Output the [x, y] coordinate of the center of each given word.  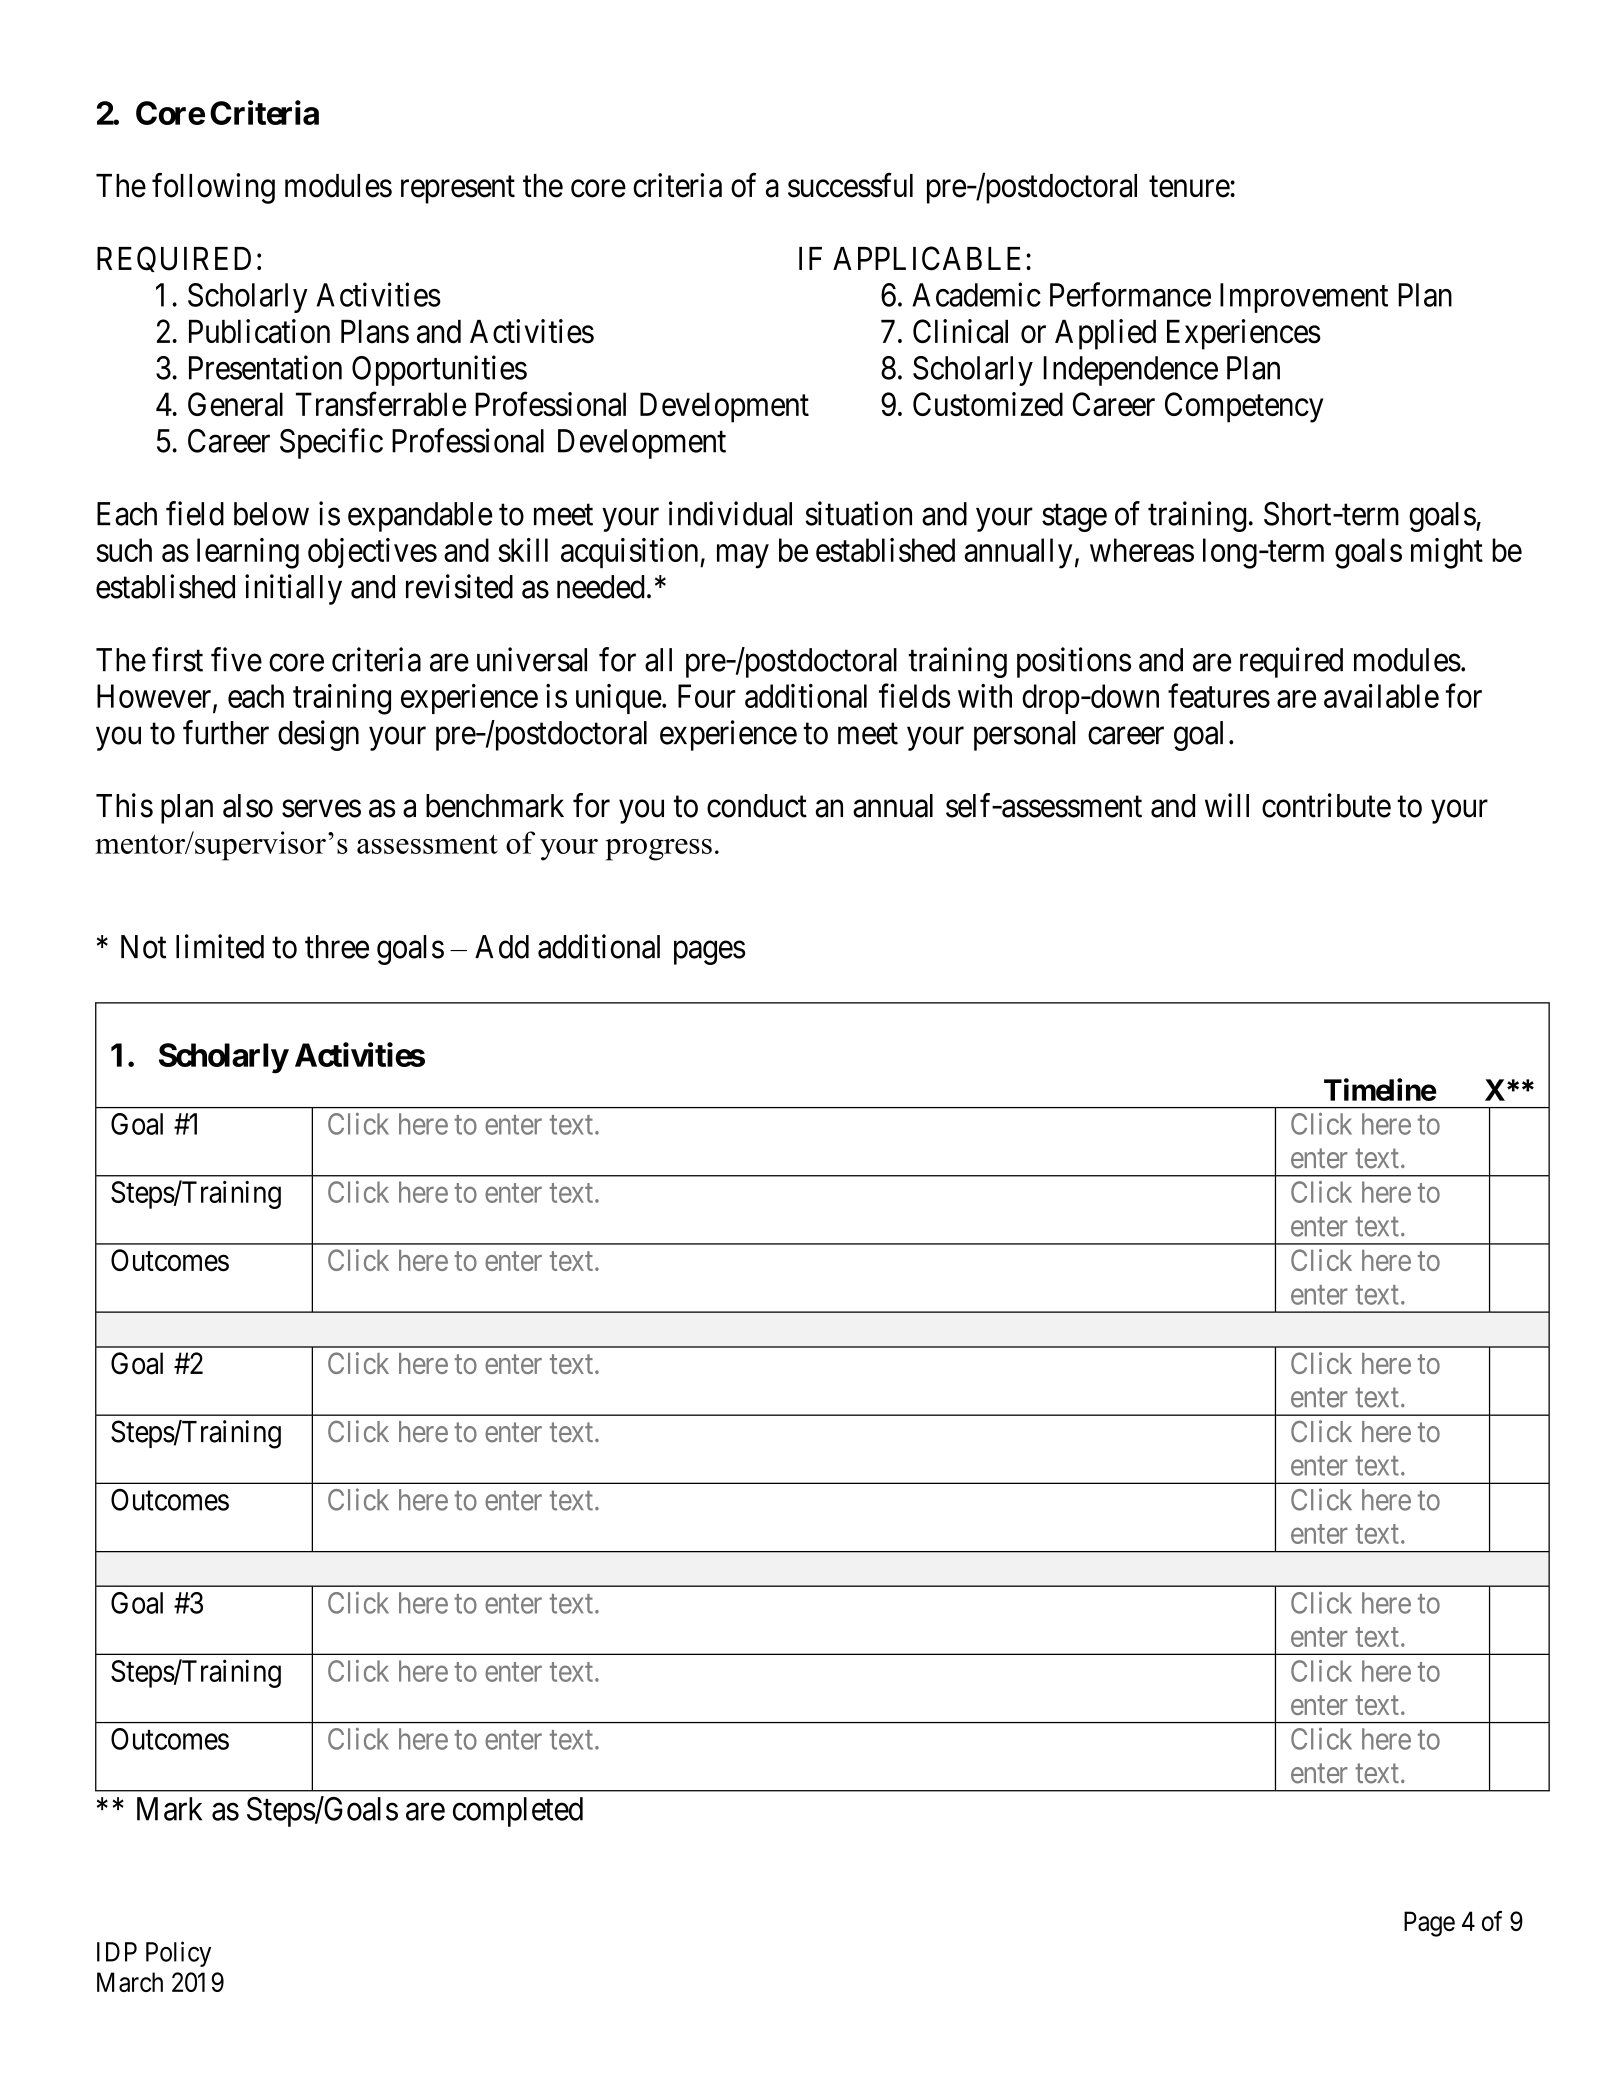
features [1219, 696]
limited [220, 946]
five [236, 659]
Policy [178, 1954]
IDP [117, 1952]
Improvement [1304, 298]
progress [659, 850]
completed [518, 1812]
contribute [1326, 805]
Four [707, 696]
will [1227, 805]
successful [850, 185]
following [213, 188]
